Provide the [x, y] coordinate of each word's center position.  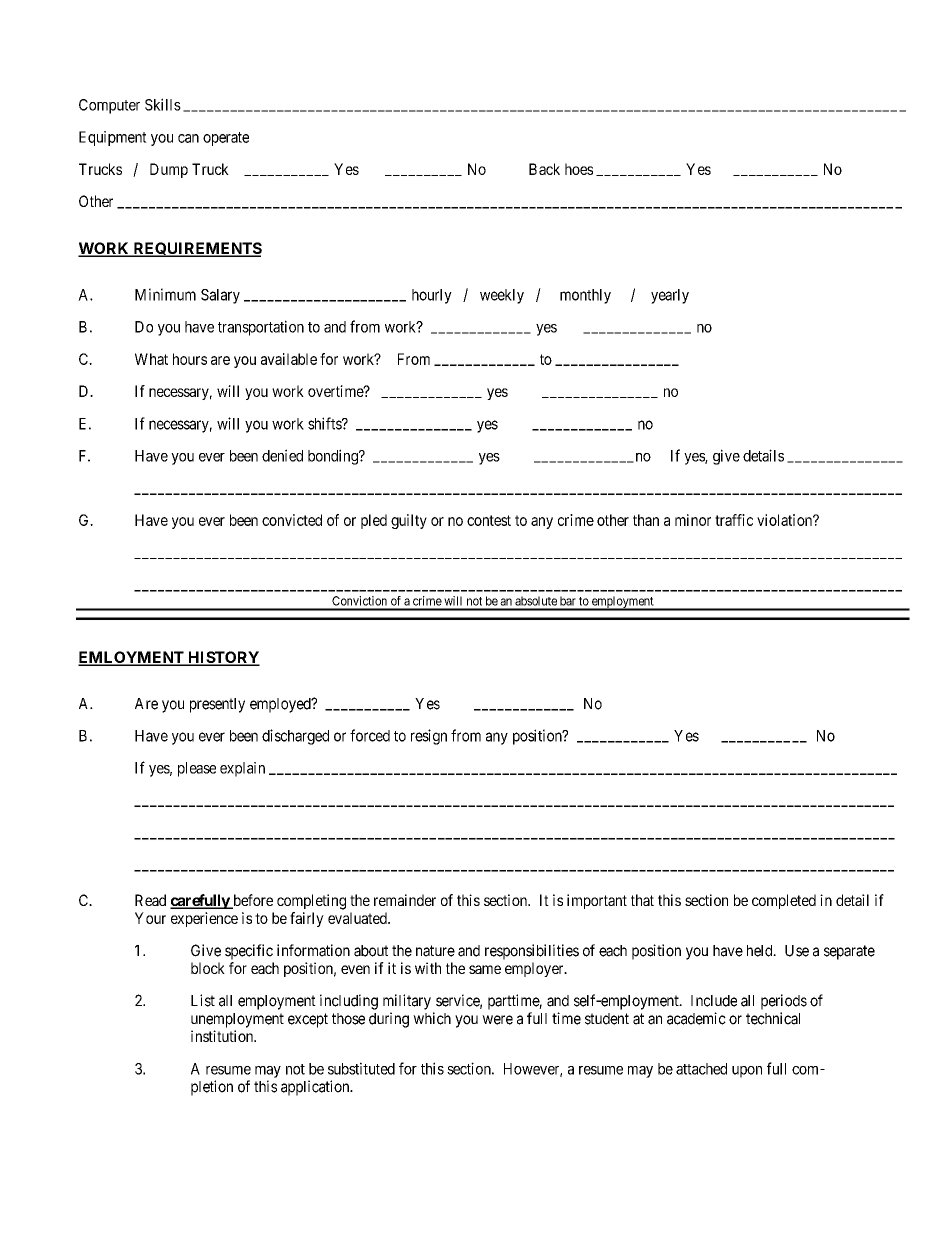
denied [282, 455]
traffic [734, 520]
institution [223, 1036]
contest [489, 520]
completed [784, 901]
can [188, 138]
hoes [579, 169]
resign [429, 737]
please [197, 769]
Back [544, 169]
